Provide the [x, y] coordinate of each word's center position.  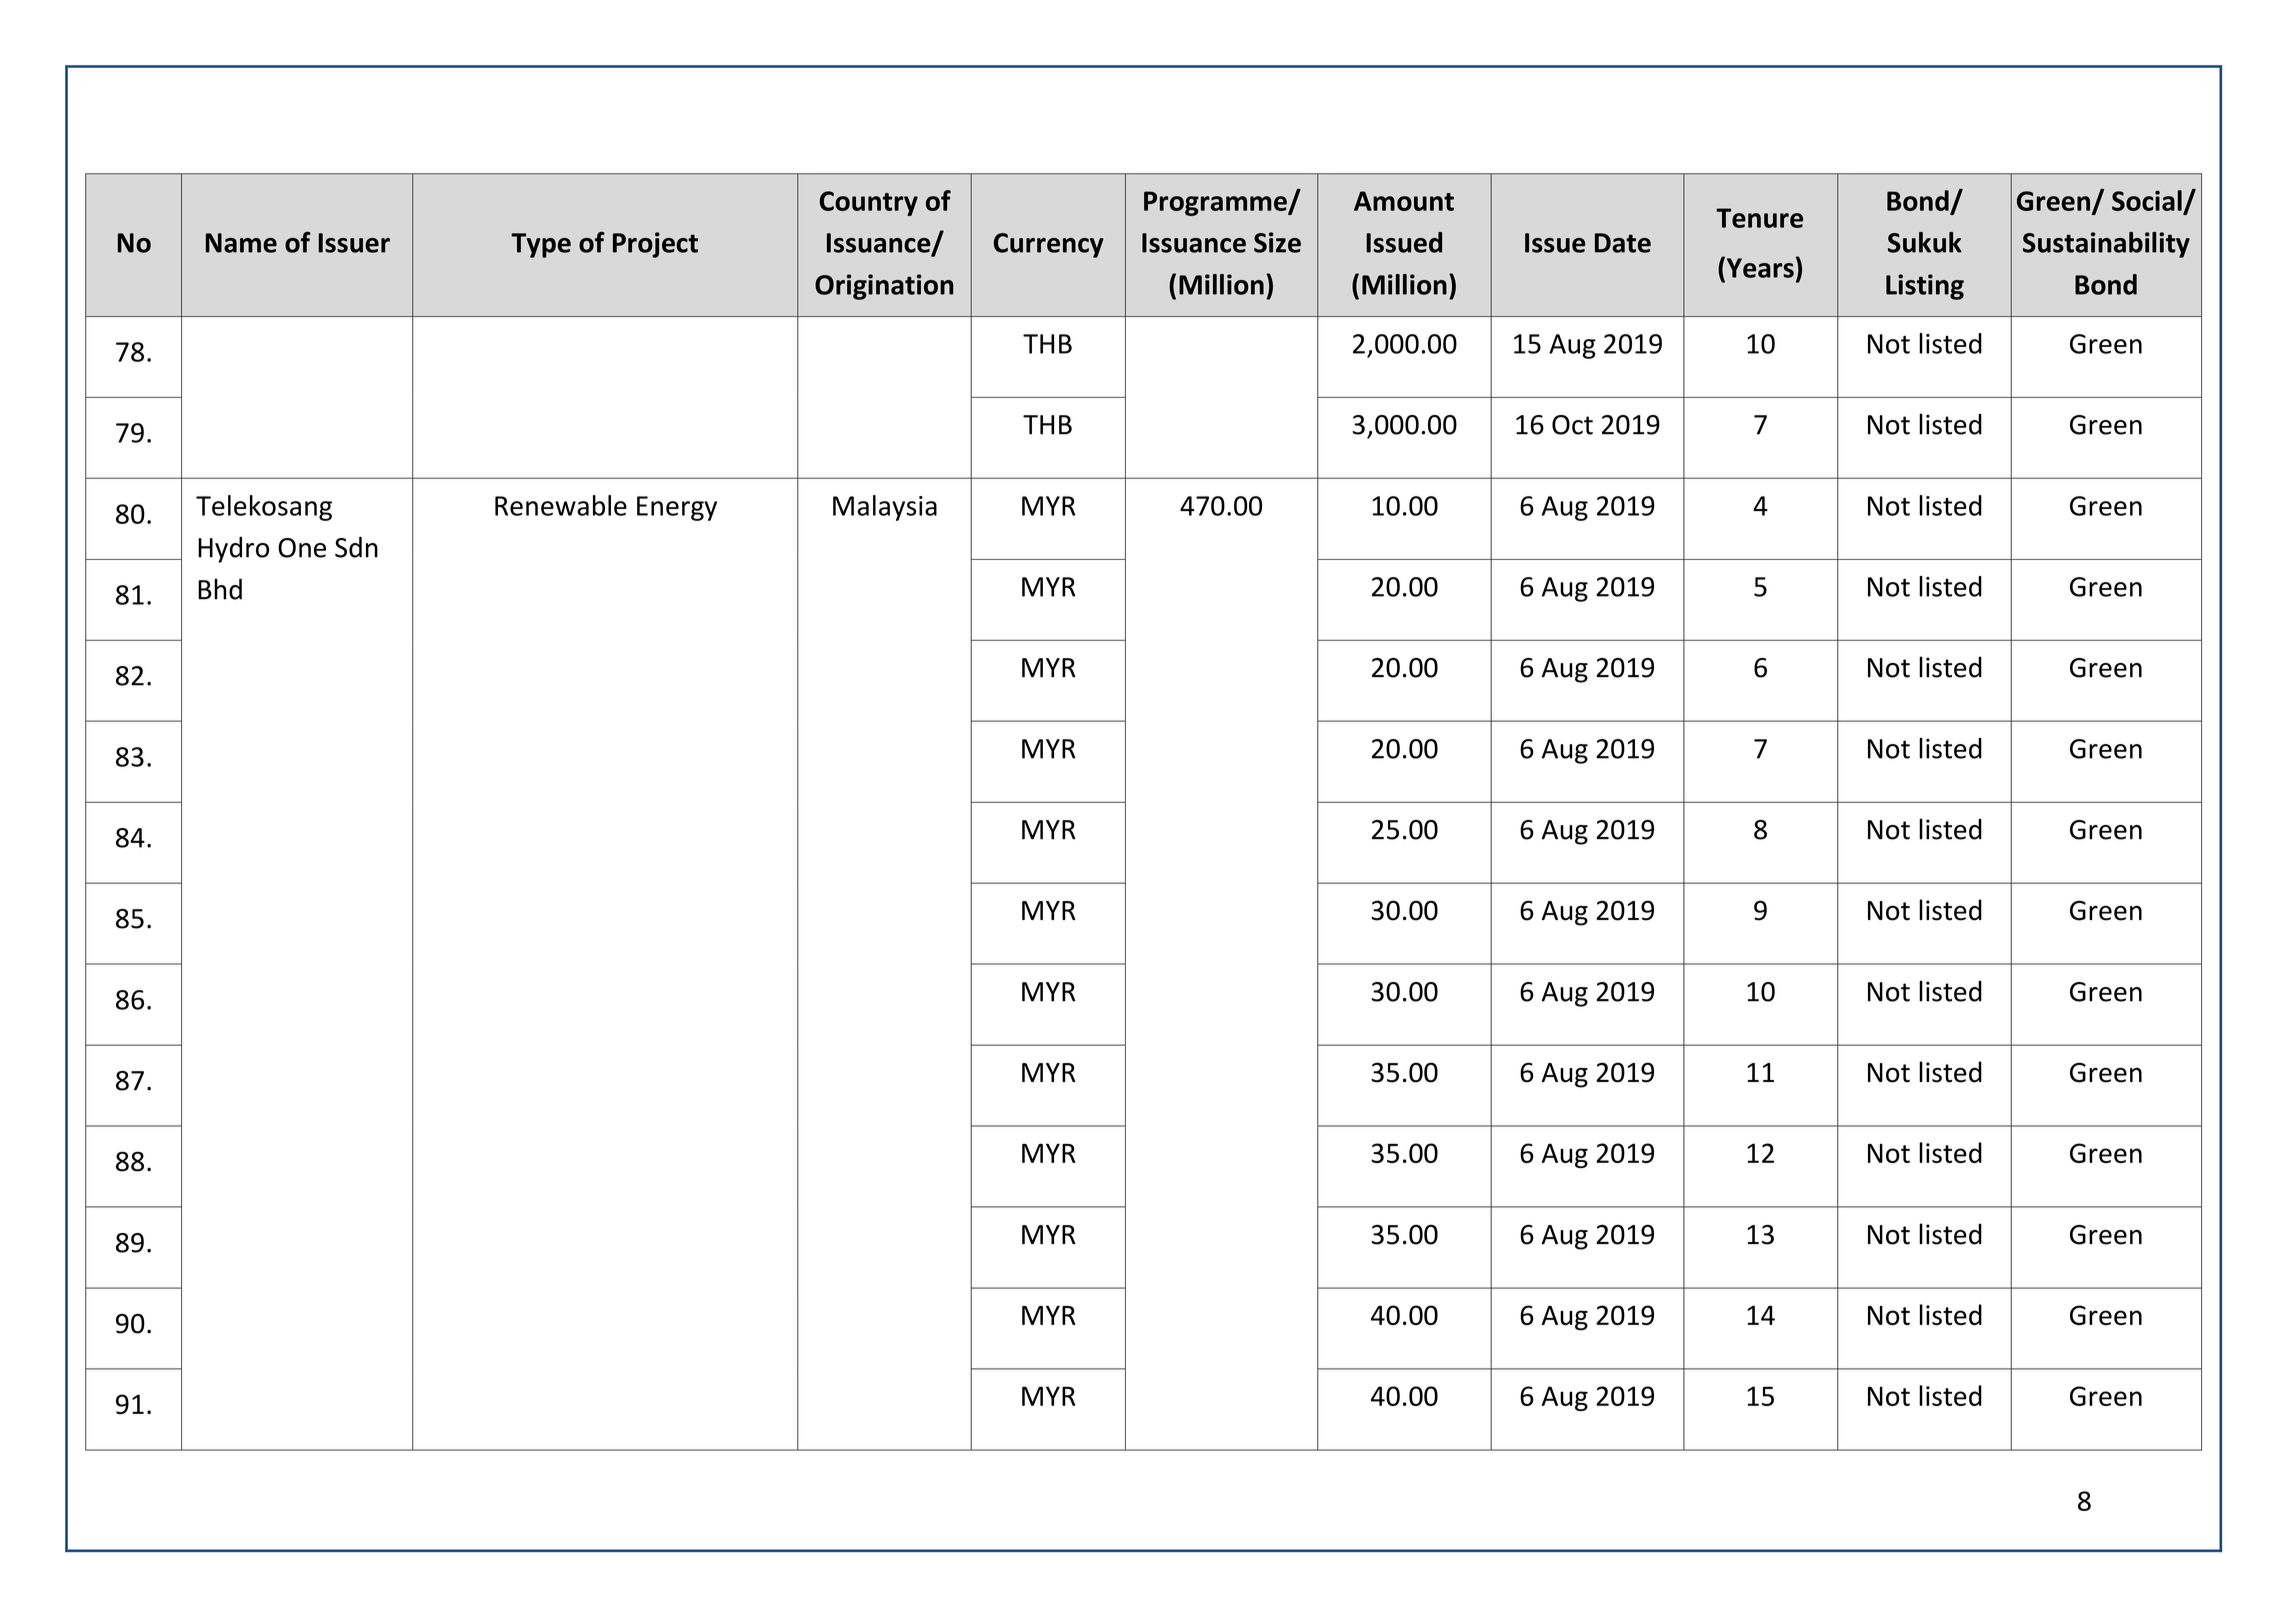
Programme [1216, 203]
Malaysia [885, 508]
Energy [677, 508]
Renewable [561, 505]
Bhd [220, 589]
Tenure [1759, 218]
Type [541, 245]
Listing [1925, 287]
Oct [1572, 425]
